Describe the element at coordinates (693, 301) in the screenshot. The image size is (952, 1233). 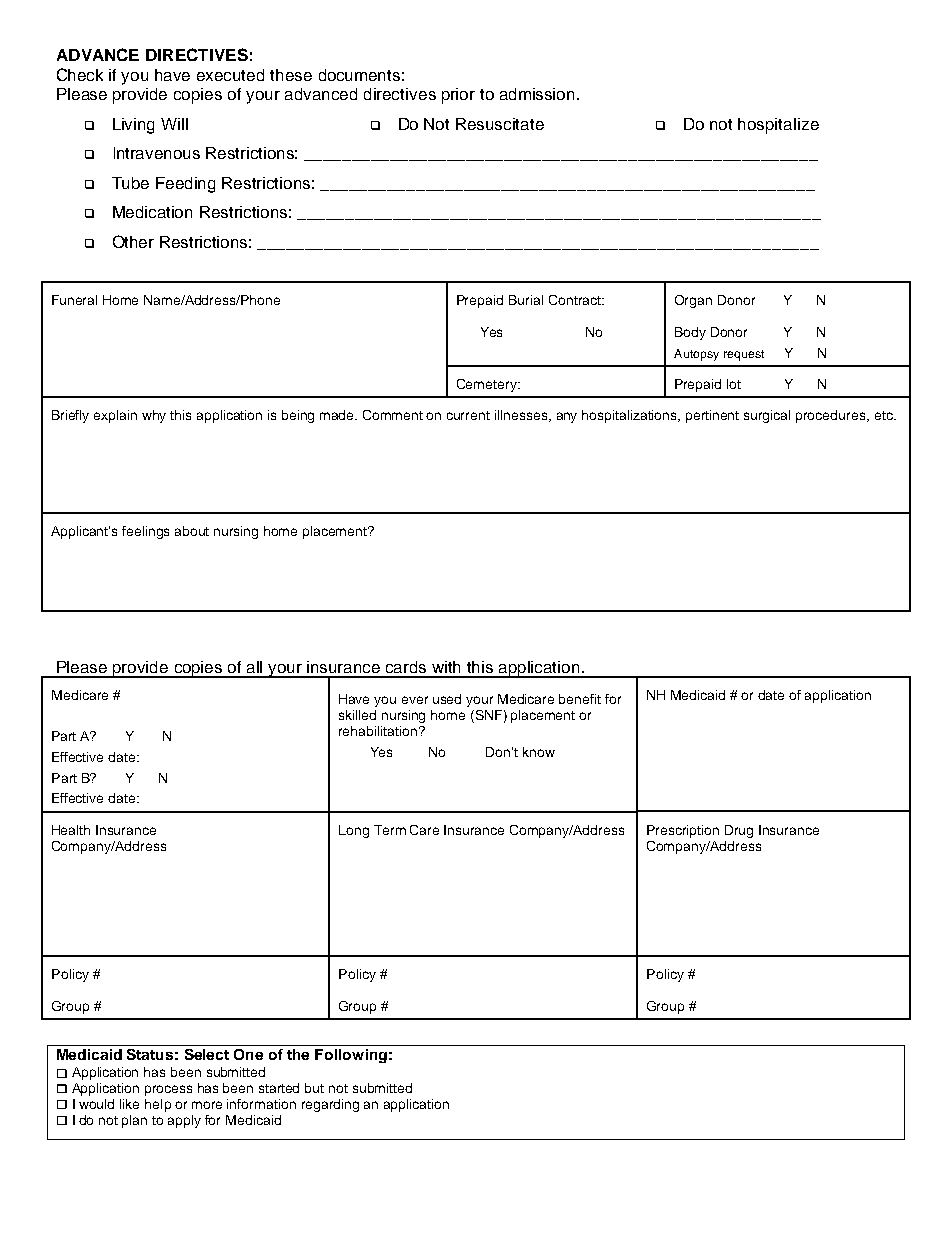
I see `Organ` at that location.
